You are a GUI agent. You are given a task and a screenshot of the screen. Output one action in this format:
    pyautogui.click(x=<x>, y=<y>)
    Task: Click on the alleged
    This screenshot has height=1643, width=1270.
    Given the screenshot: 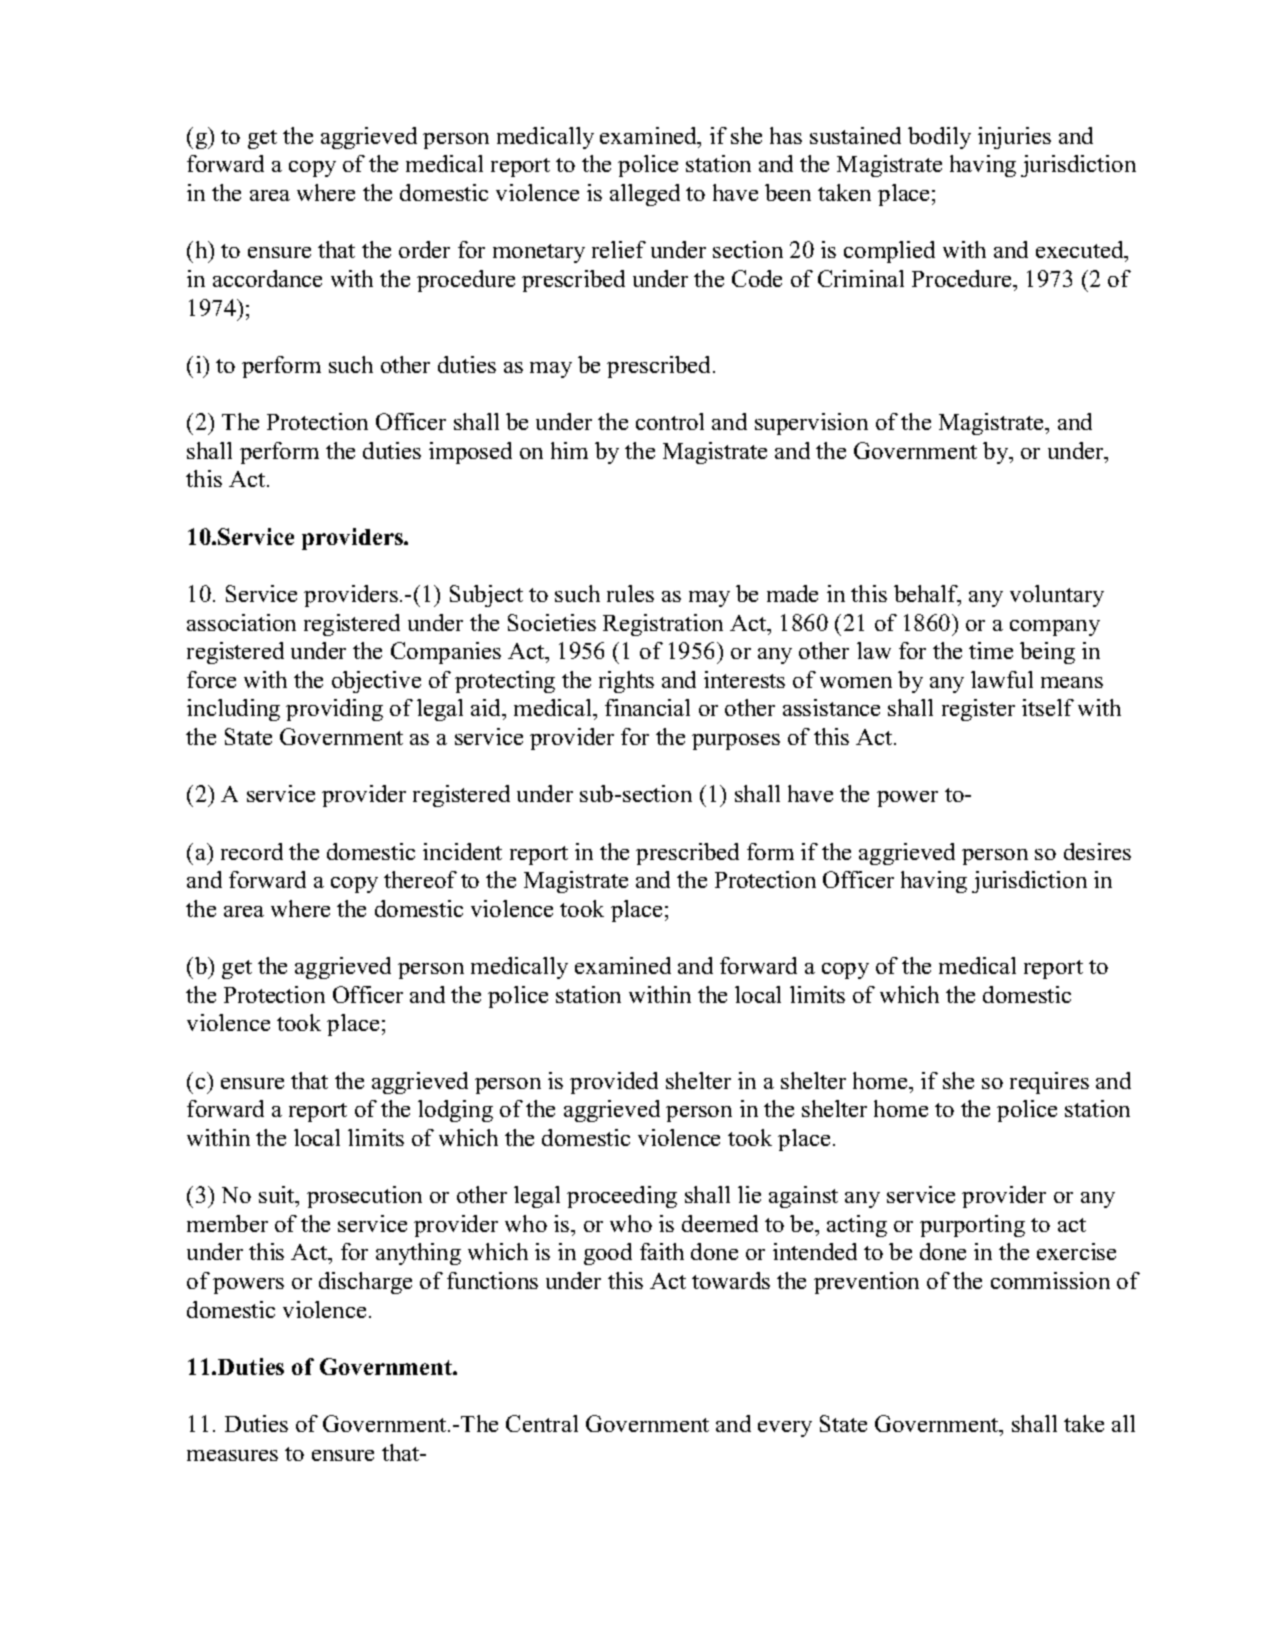 What is the action you would take?
    pyautogui.click(x=645, y=195)
